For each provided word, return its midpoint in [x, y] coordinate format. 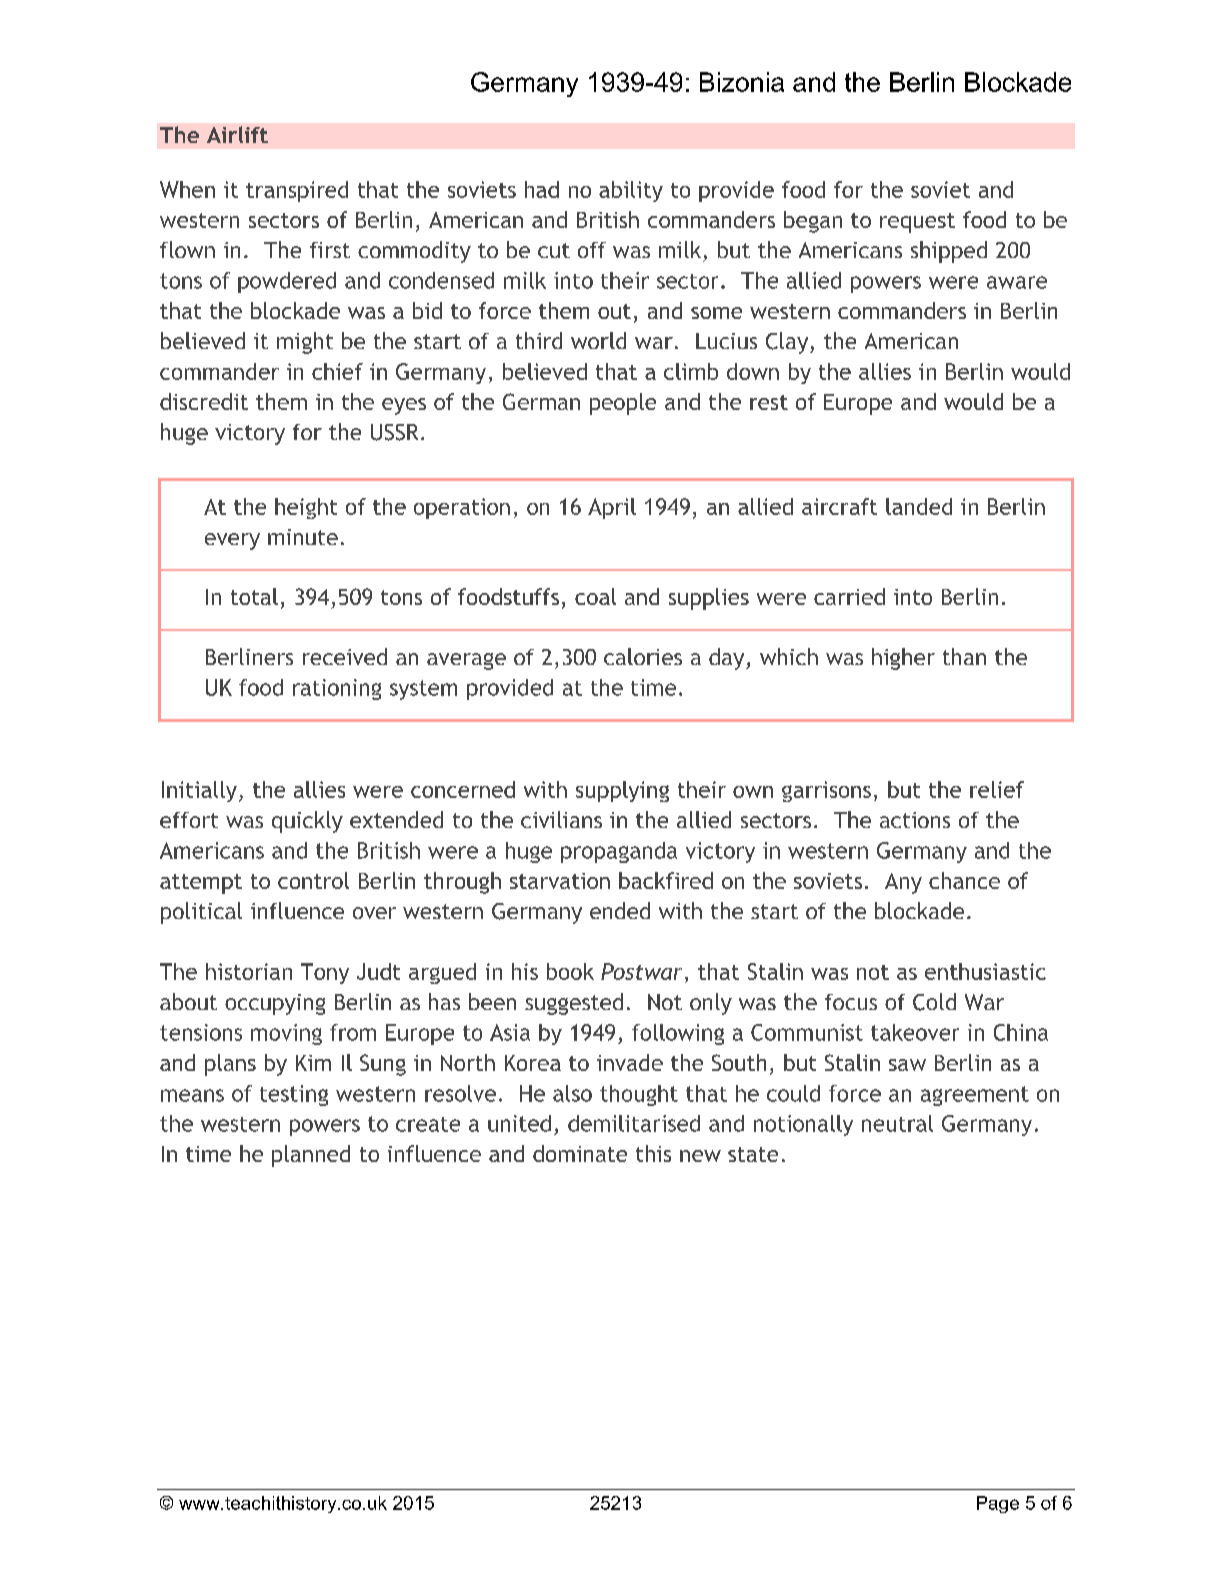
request [917, 223]
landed [919, 506]
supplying [622, 791]
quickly [307, 822]
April [612, 508]
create [428, 1124]
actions [915, 820]
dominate [580, 1153]
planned [311, 1156]
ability [631, 191]
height [306, 508]
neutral [897, 1123]
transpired [297, 191]
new [700, 1156]
